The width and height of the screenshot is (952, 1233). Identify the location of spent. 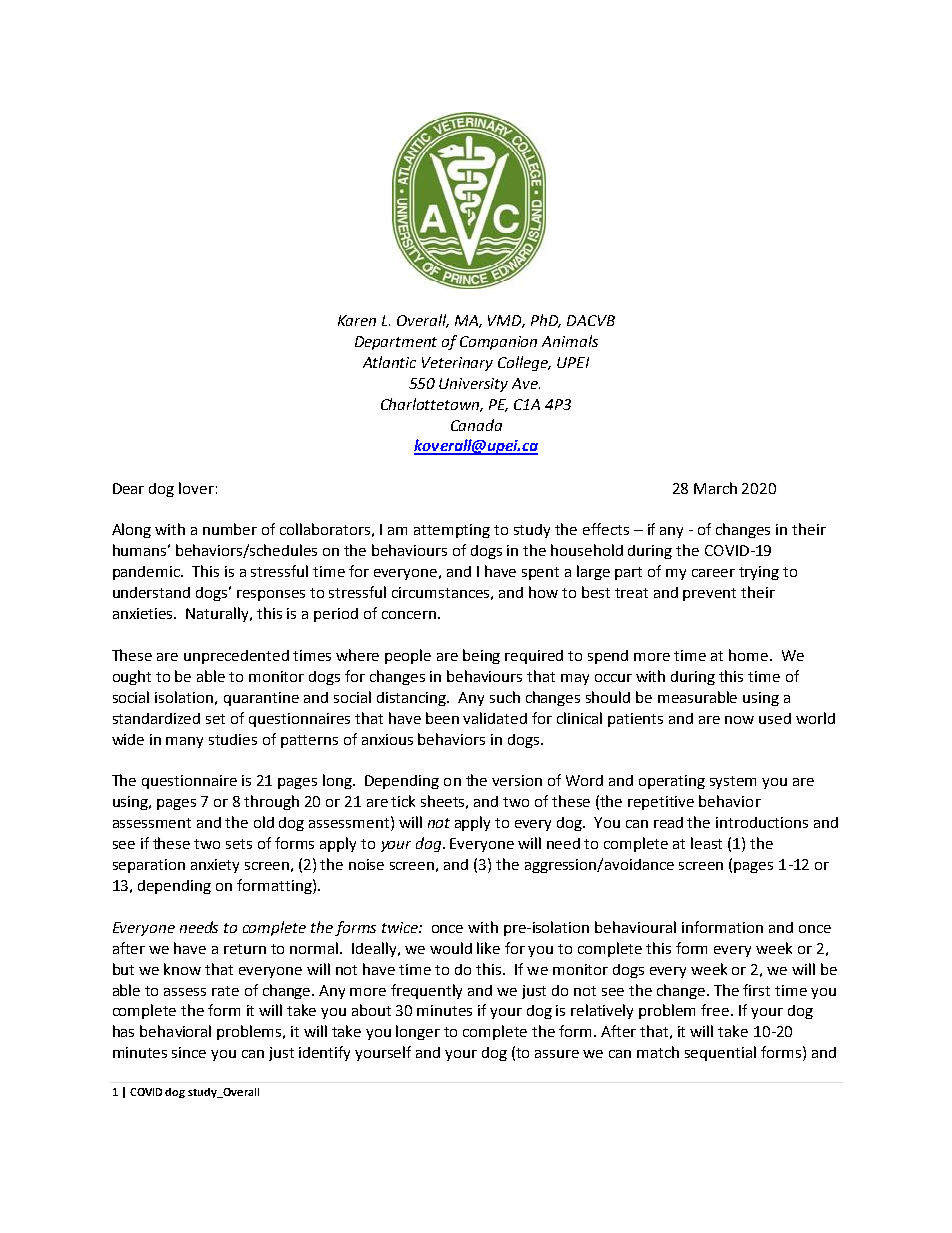
(540, 573).
